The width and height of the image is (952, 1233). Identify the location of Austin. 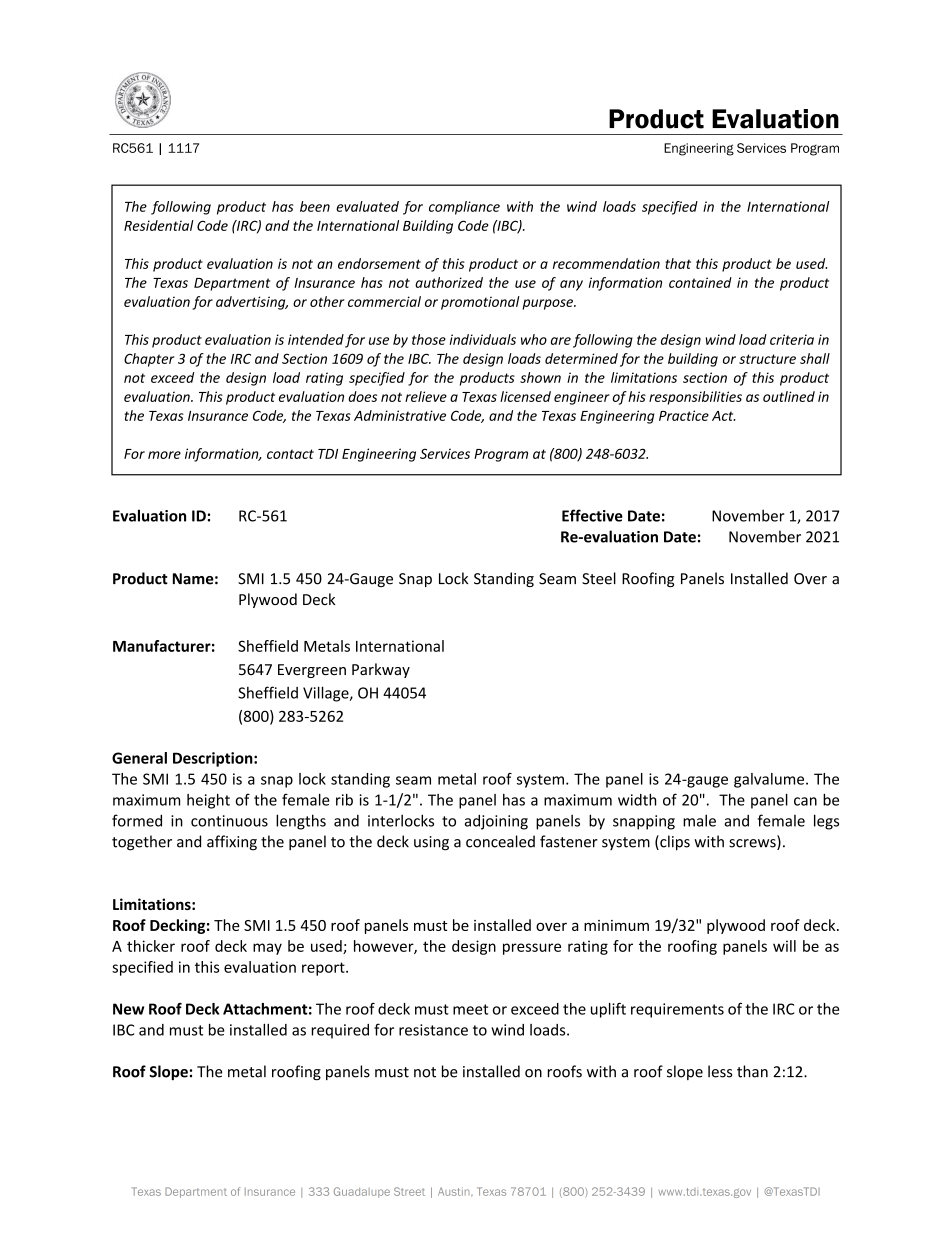
(455, 1191).
